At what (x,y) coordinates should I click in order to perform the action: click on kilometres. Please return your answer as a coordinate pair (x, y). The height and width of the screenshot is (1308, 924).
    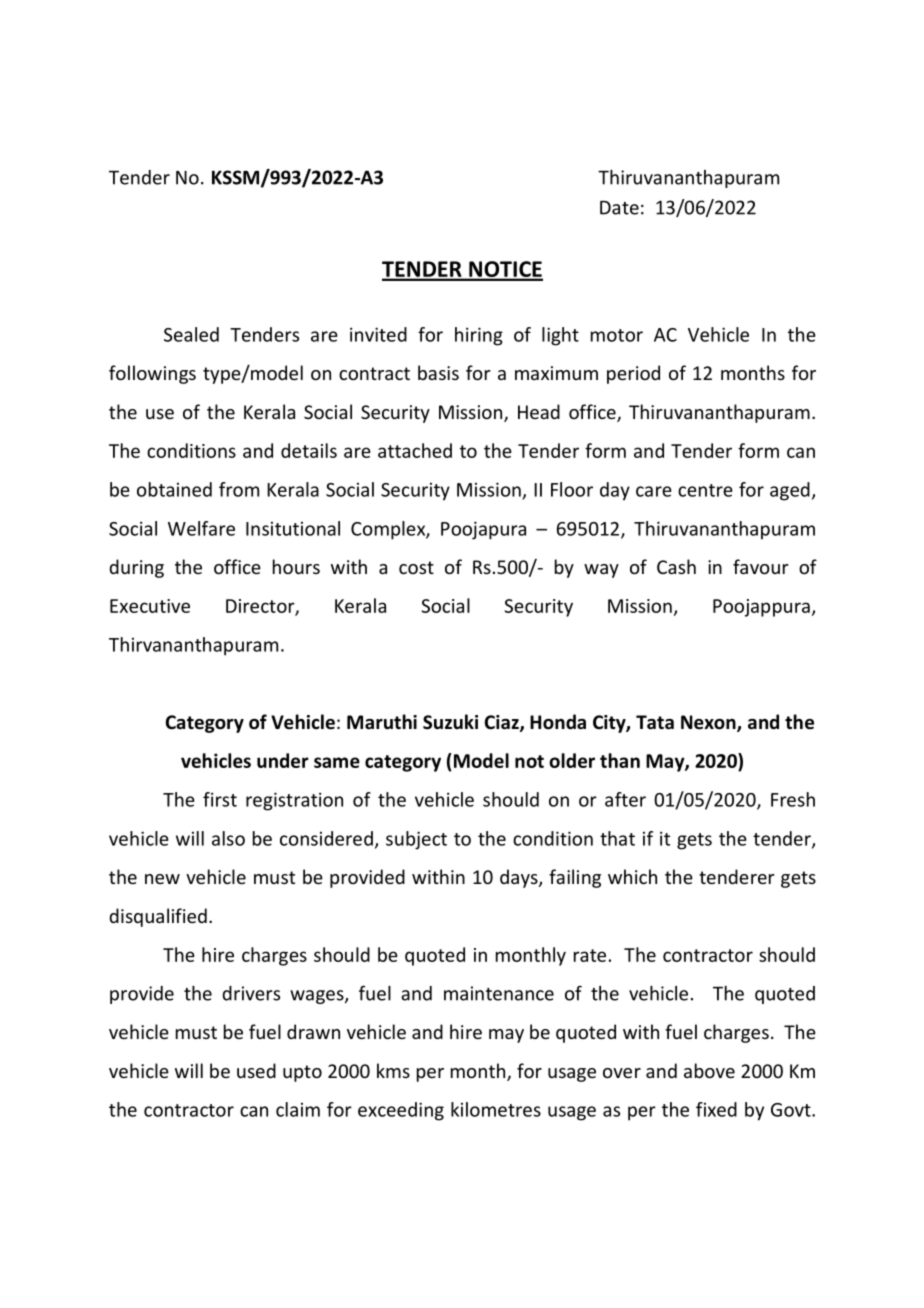
    Looking at the image, I should click on (496, 1109).
